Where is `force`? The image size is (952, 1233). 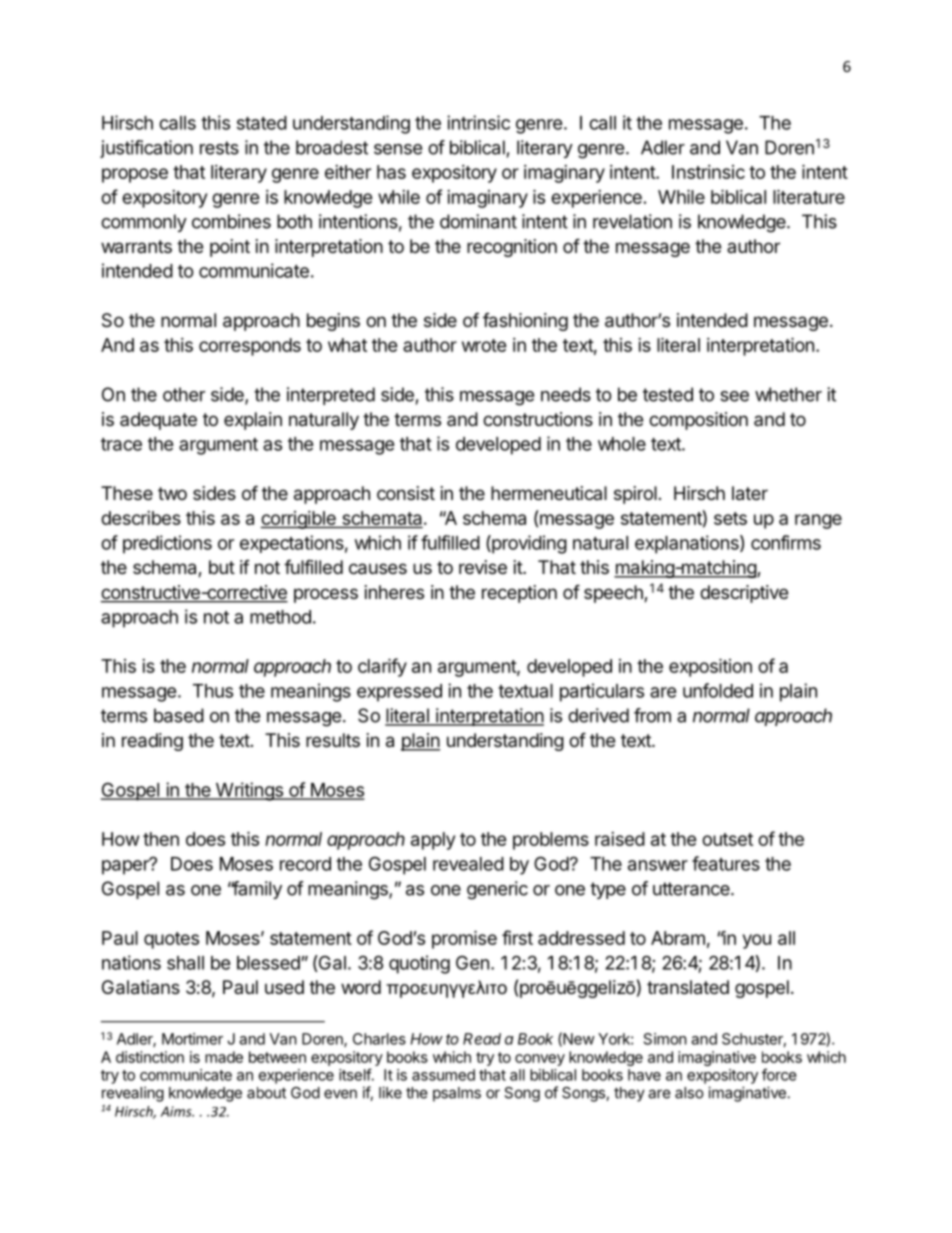 force is located at coordinates (779, 1074).
